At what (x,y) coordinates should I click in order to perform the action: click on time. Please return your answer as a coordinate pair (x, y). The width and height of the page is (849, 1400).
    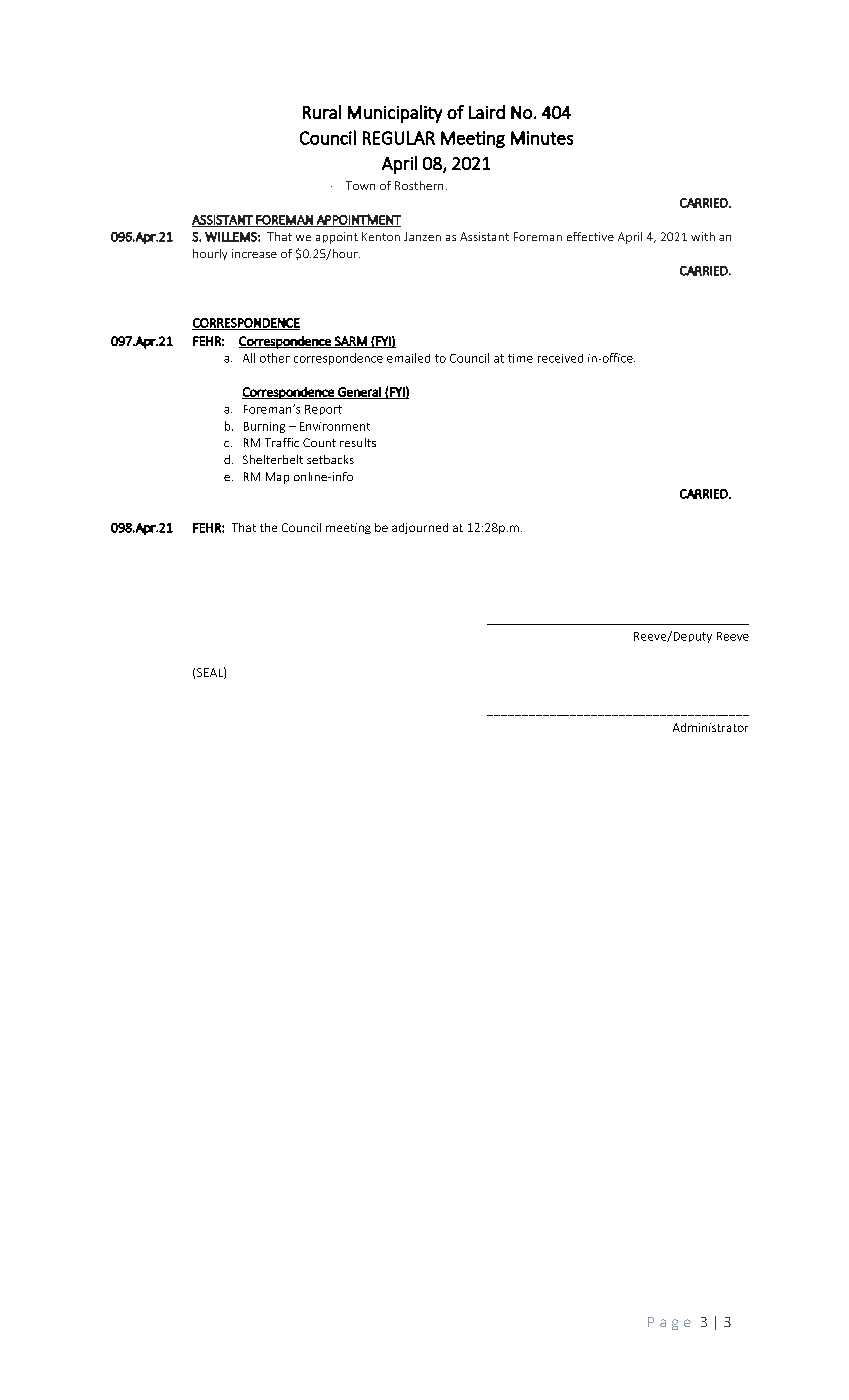
    Looking at the image, I should click on (520, 358).
